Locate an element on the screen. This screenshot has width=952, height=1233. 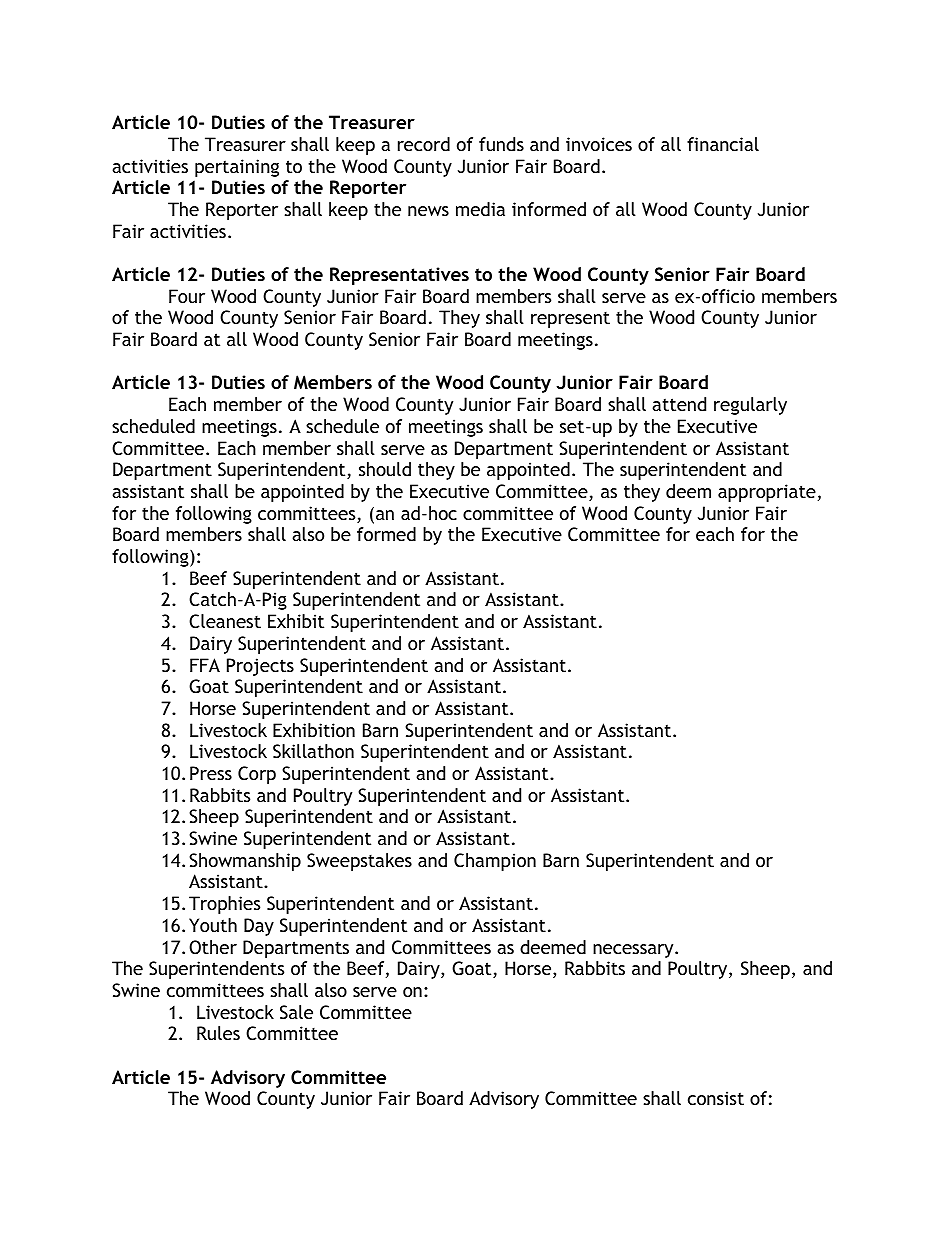
consist is located at coordinates (716, 1098).
